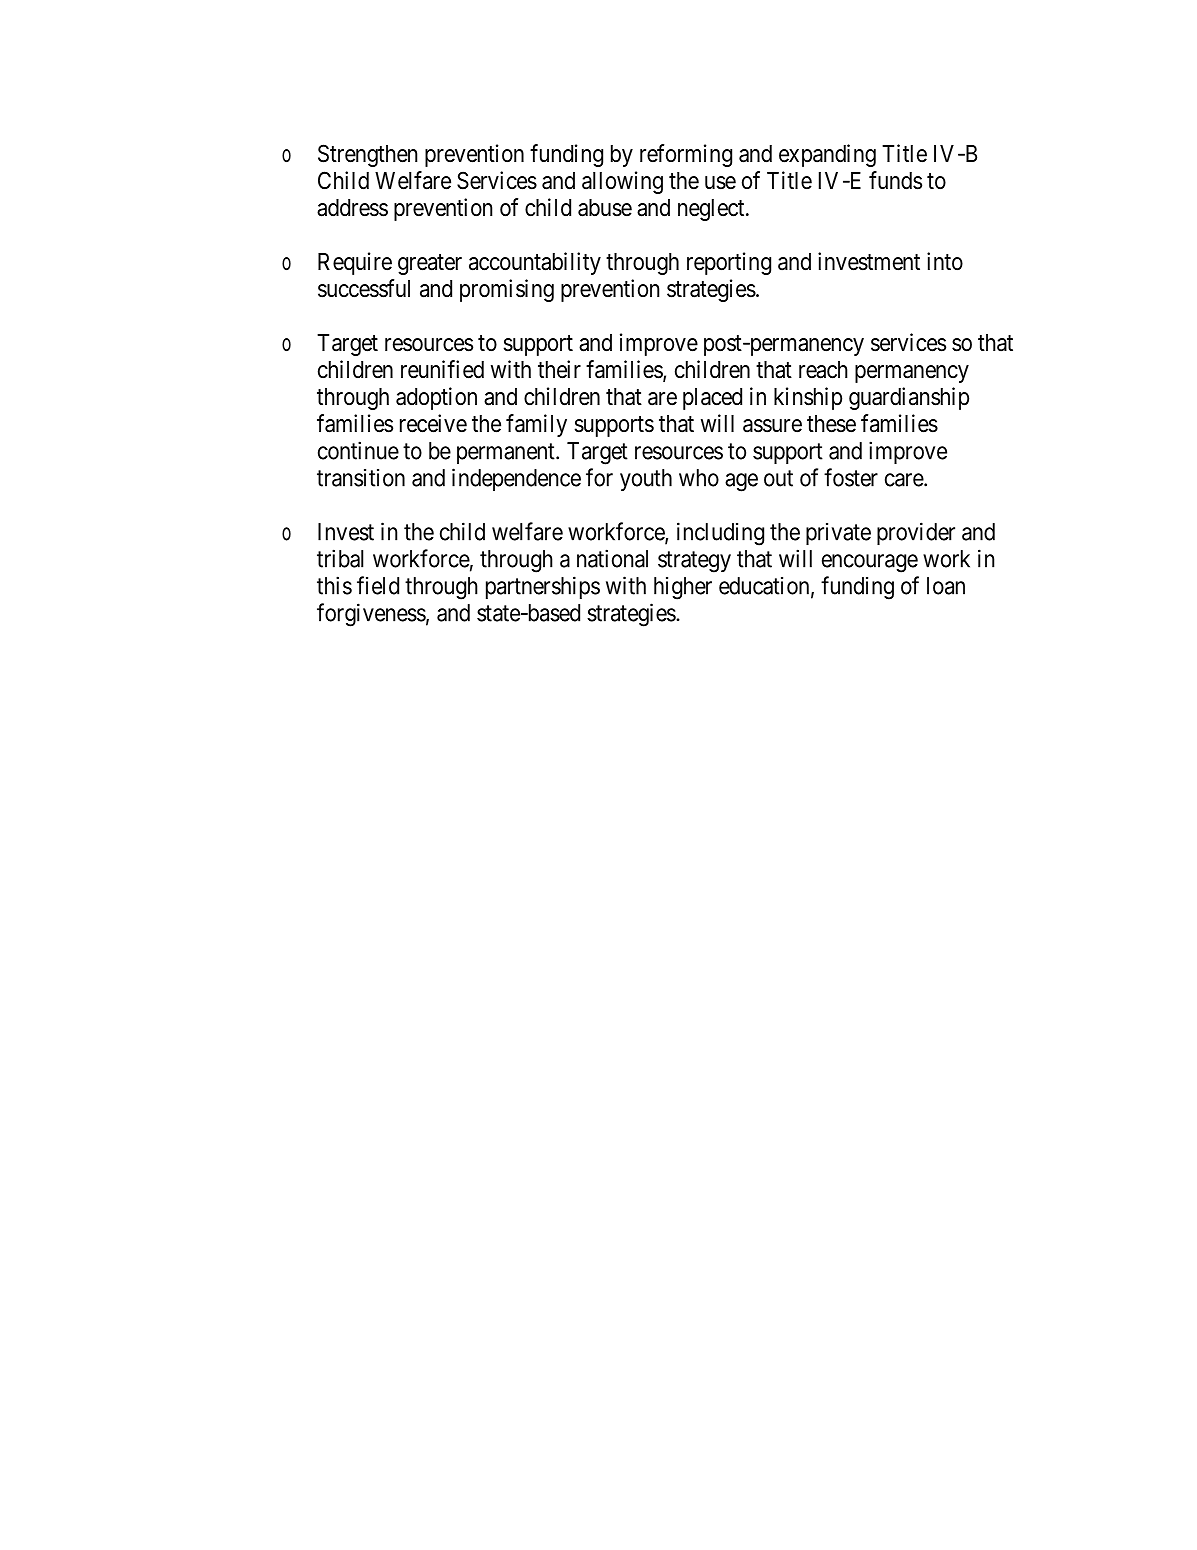  Describe the element at coordinates (646, 480) in the image. I see `youth` at that location.
